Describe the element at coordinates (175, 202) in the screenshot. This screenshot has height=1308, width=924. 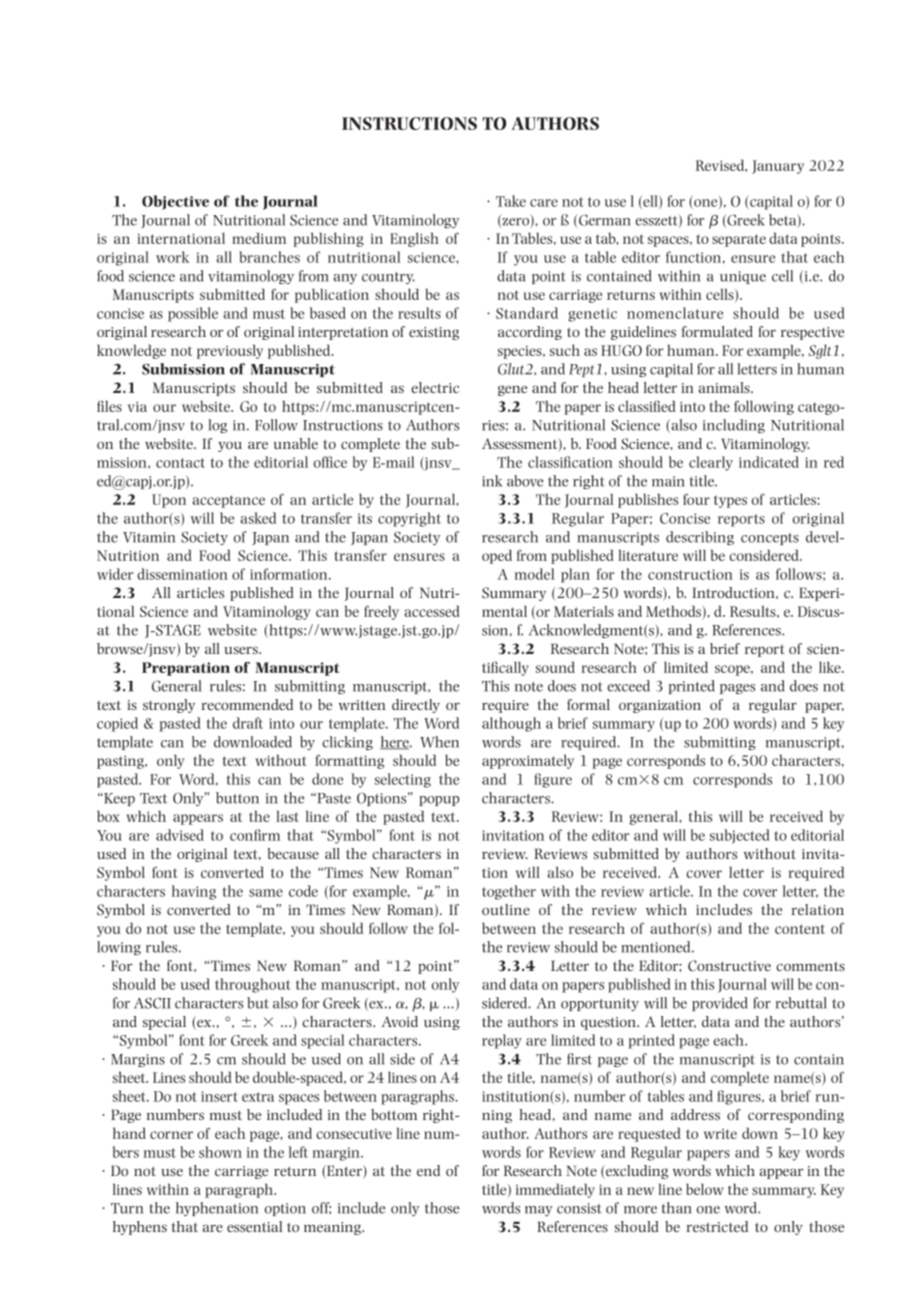
I see `Objective` at that location.
